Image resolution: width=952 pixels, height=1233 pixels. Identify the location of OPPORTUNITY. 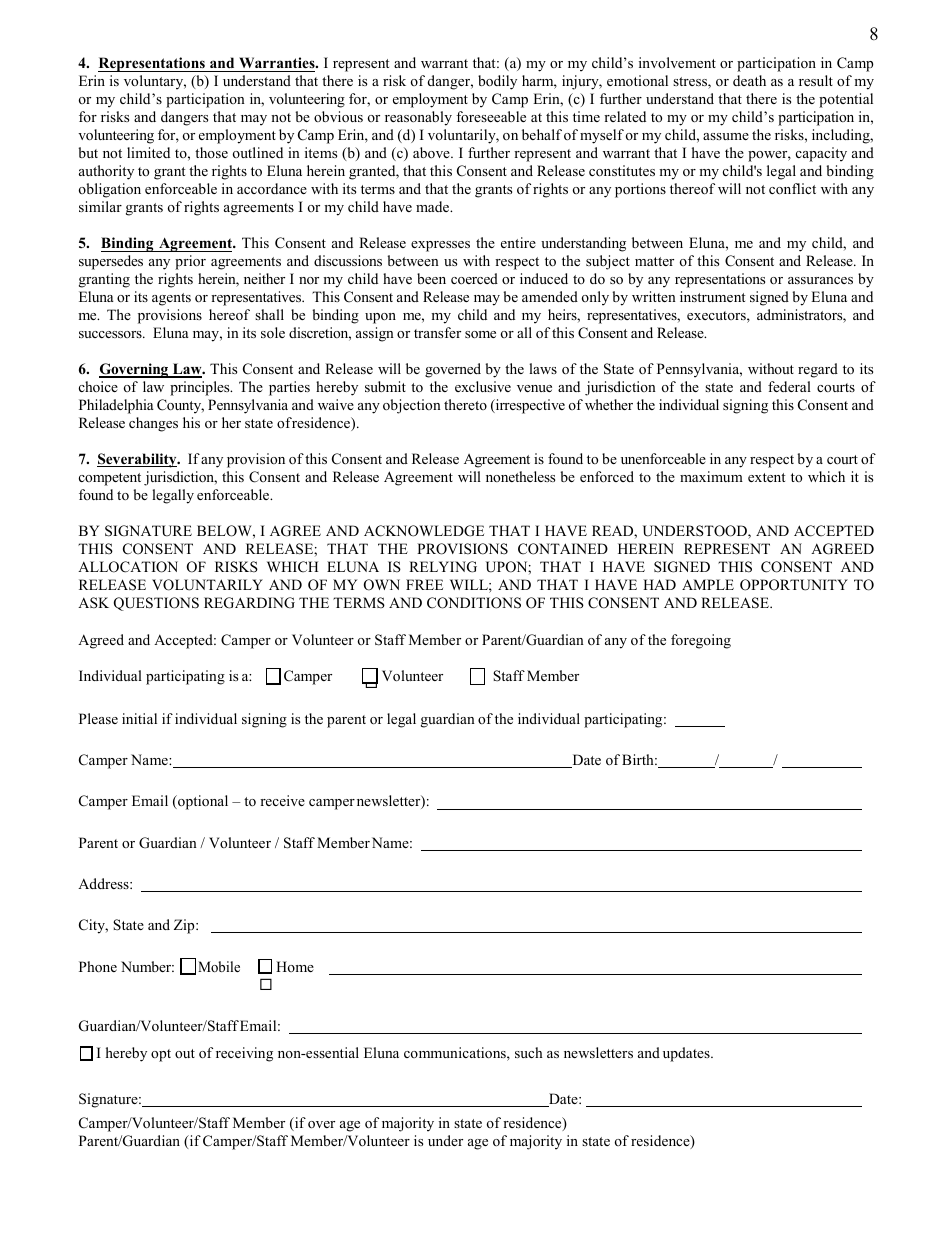
(794, 585).
